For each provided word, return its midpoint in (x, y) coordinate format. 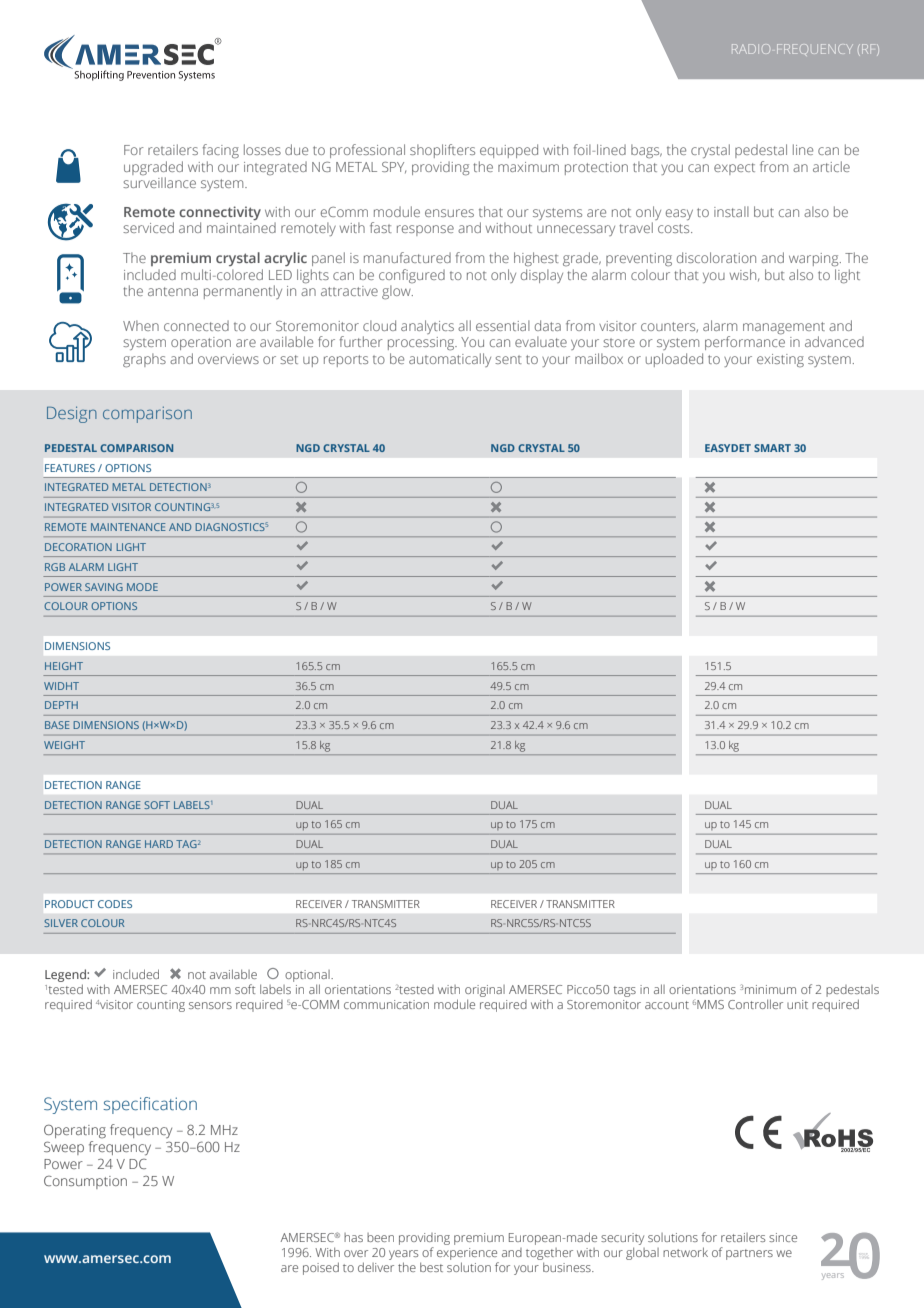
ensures (449, 213)
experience (467, 1254)
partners (749, 1254)
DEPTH (61, 705)
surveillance (159, 182)
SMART (772, 448)
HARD (159, 844)
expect (734, 169)
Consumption (85, 1182)
